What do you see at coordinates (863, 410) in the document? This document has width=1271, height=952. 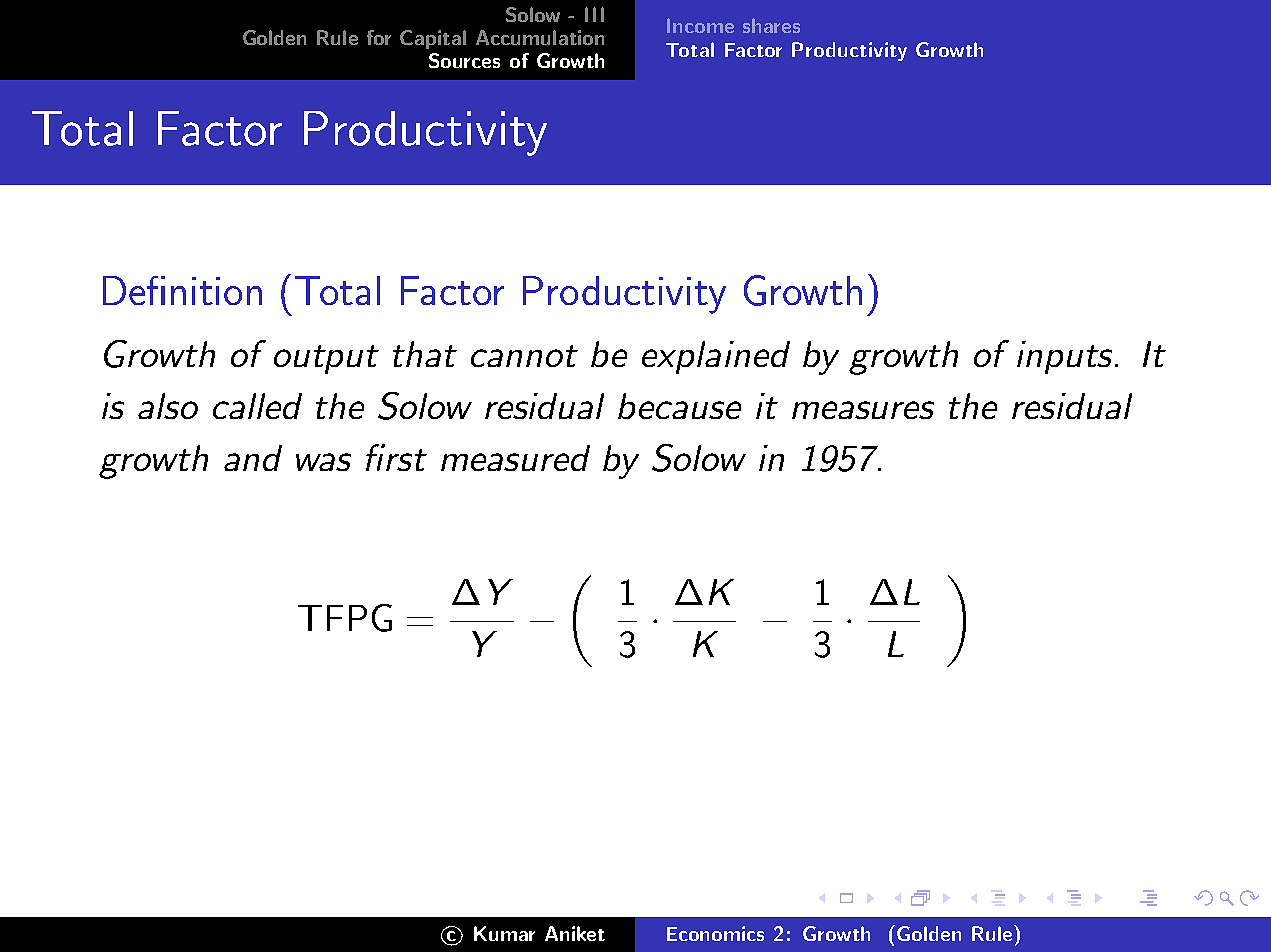 I see `measures` at bounding box center [863, 410].
